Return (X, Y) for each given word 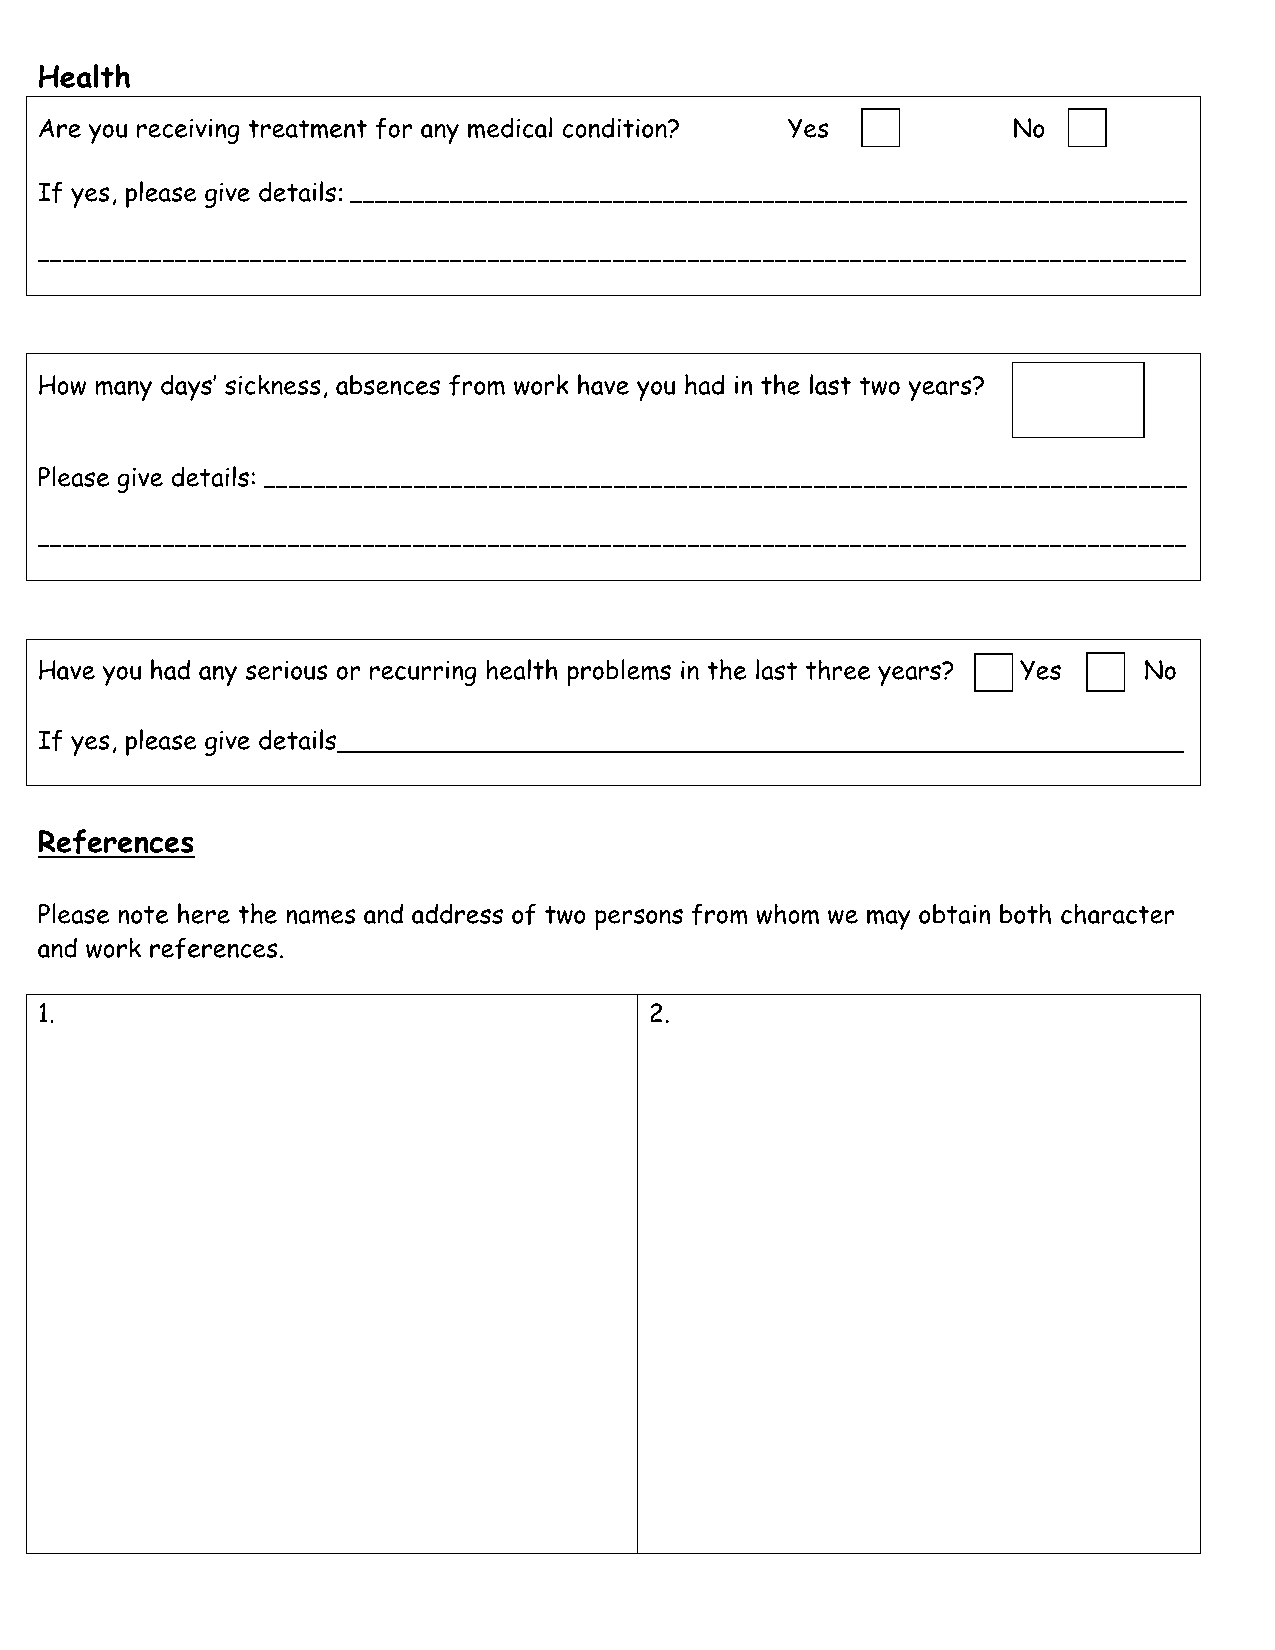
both (1025, 913)
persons (639, 919)
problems (619, 672)
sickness (273, 384)
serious (286, 670)
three (838, 669)
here (204, 913)
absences (388, 385)
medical (510, 128)
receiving (188, 131)
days (187, 387)
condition (616, 127)
